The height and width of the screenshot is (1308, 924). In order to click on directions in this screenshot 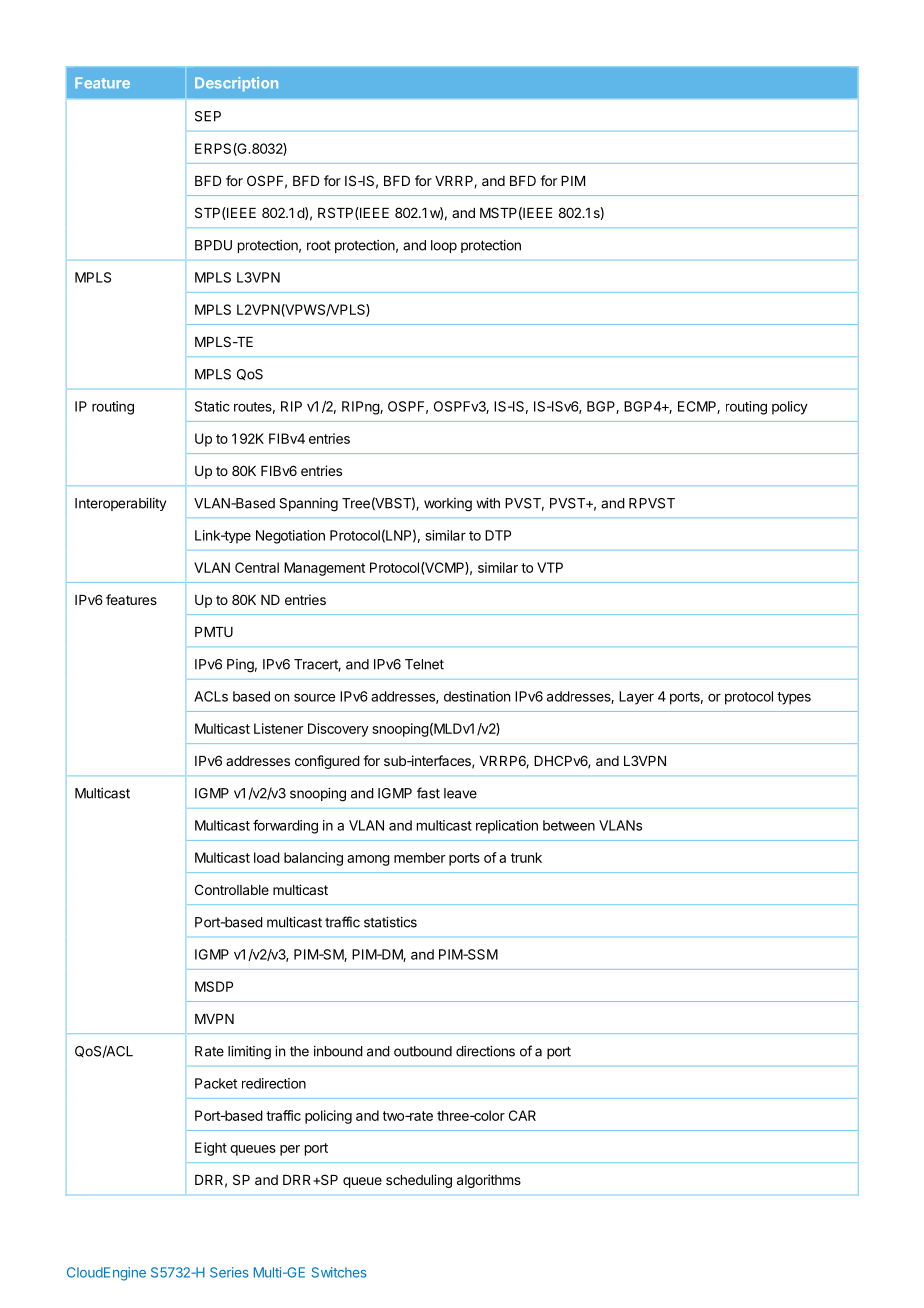, I will do `click(485, 1051)`.
